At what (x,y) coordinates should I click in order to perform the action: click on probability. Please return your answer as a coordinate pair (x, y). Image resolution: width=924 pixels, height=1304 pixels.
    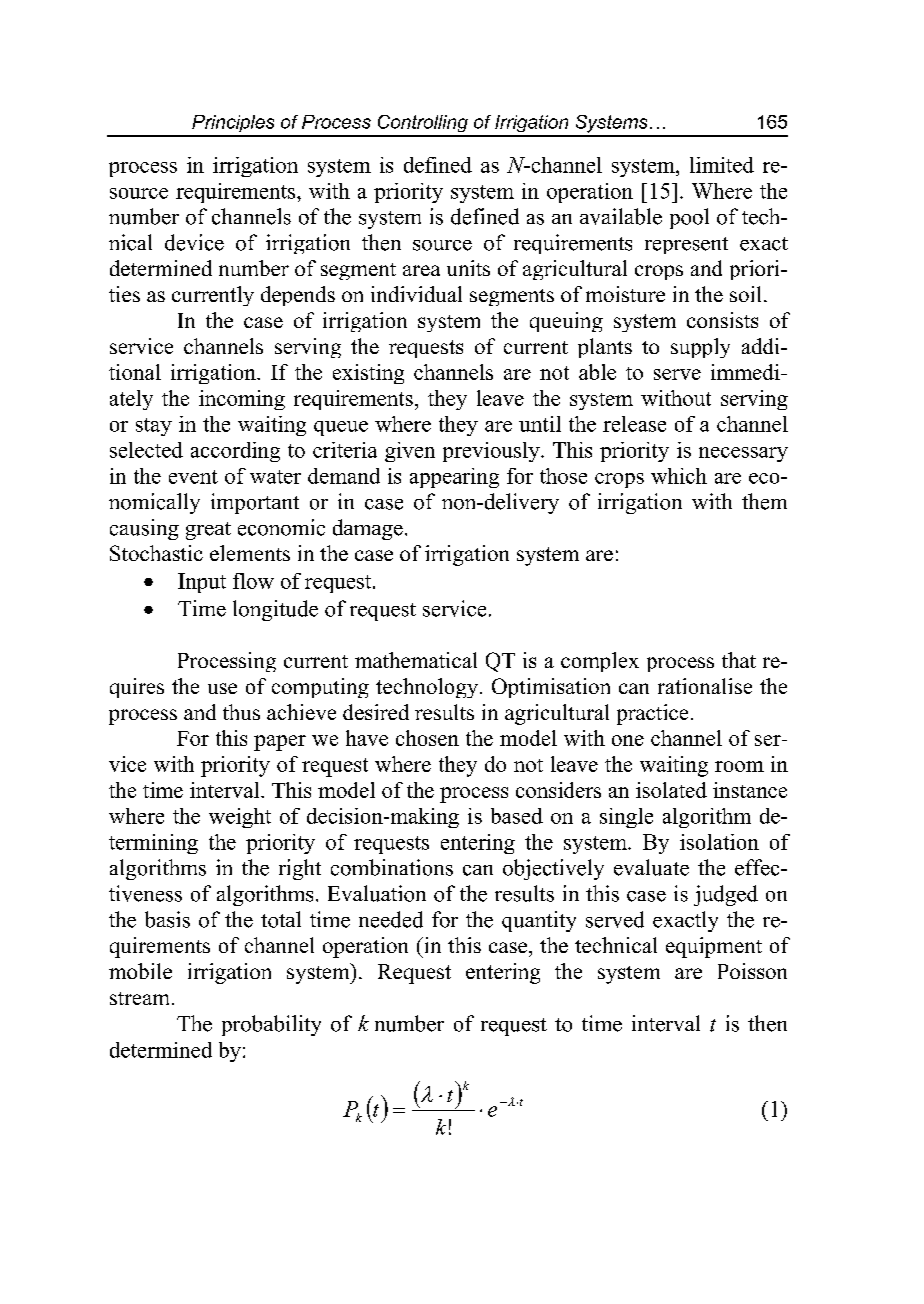
    Looking at the image, I should click on (271, 1025).
